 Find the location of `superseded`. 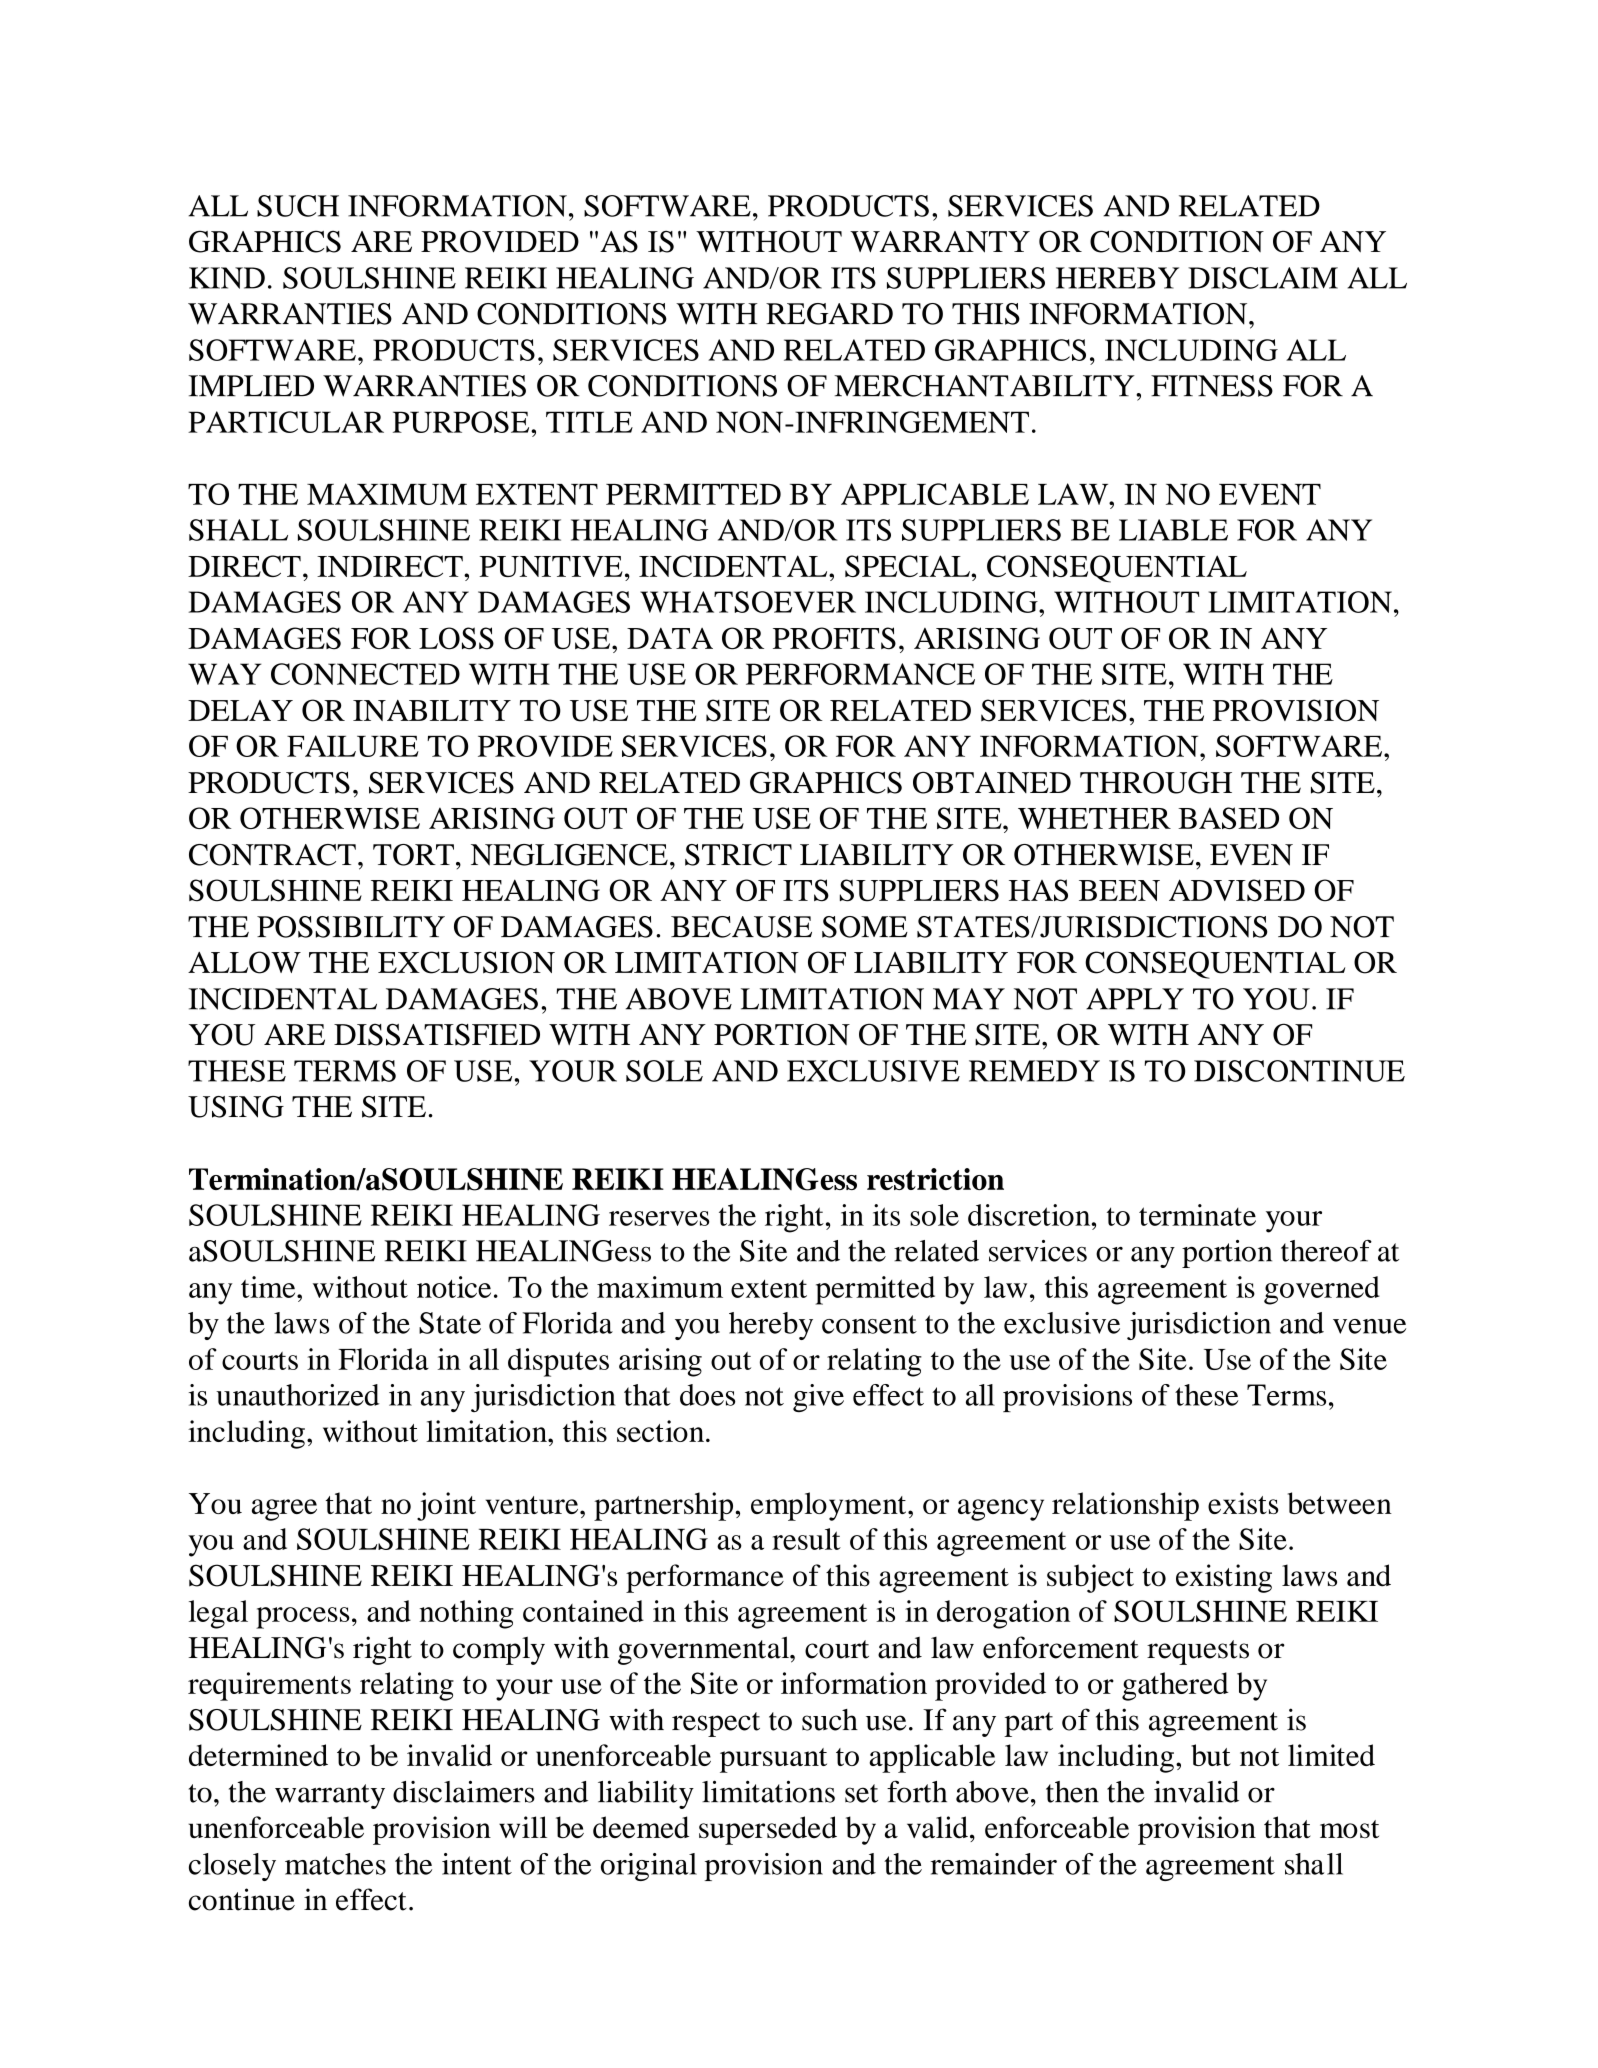

superseded is located at coordinates (768, 1830).
